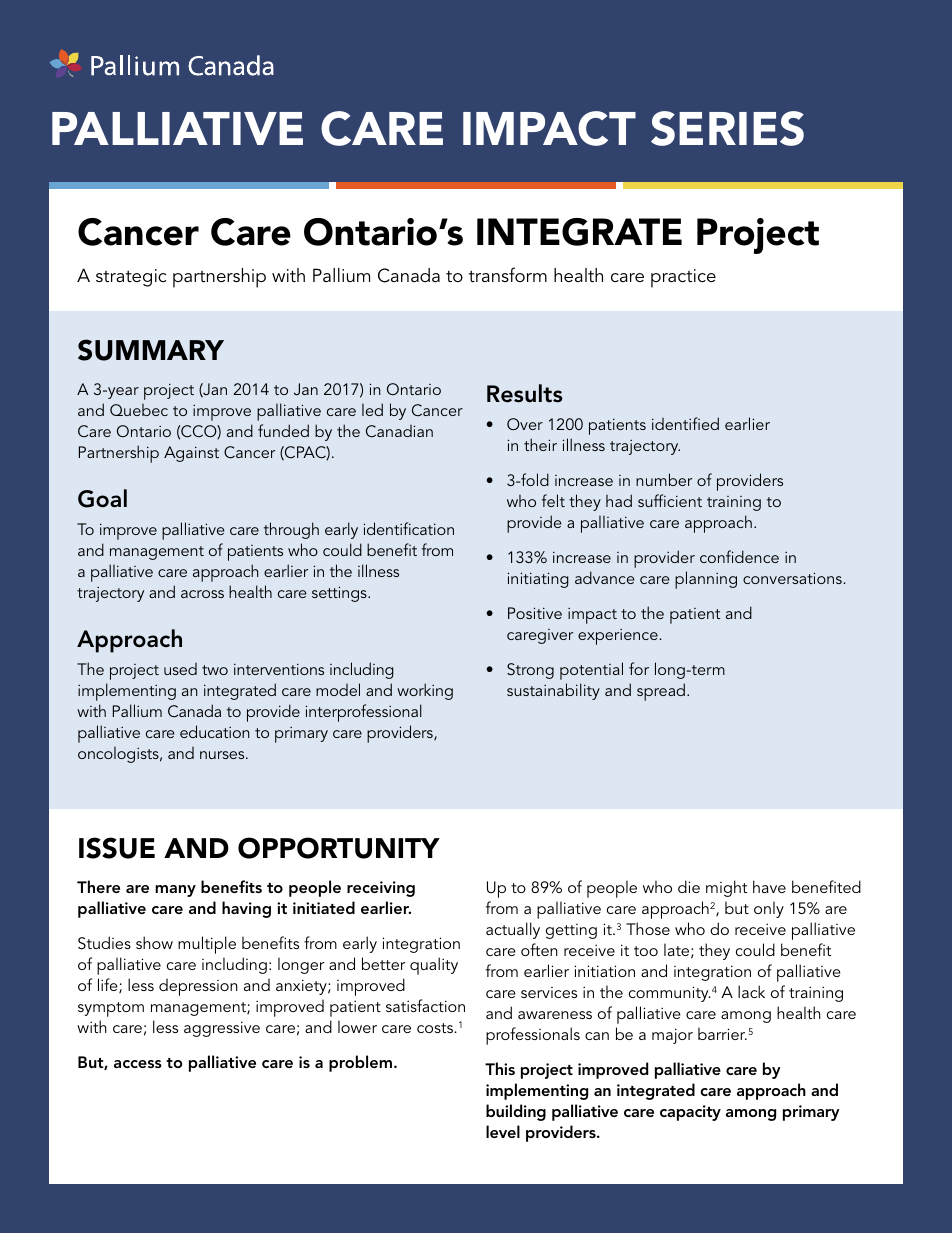  What do you see at coordinates (503, 1131) in the image?
I see `level` at bounding box center [503, 1131].
